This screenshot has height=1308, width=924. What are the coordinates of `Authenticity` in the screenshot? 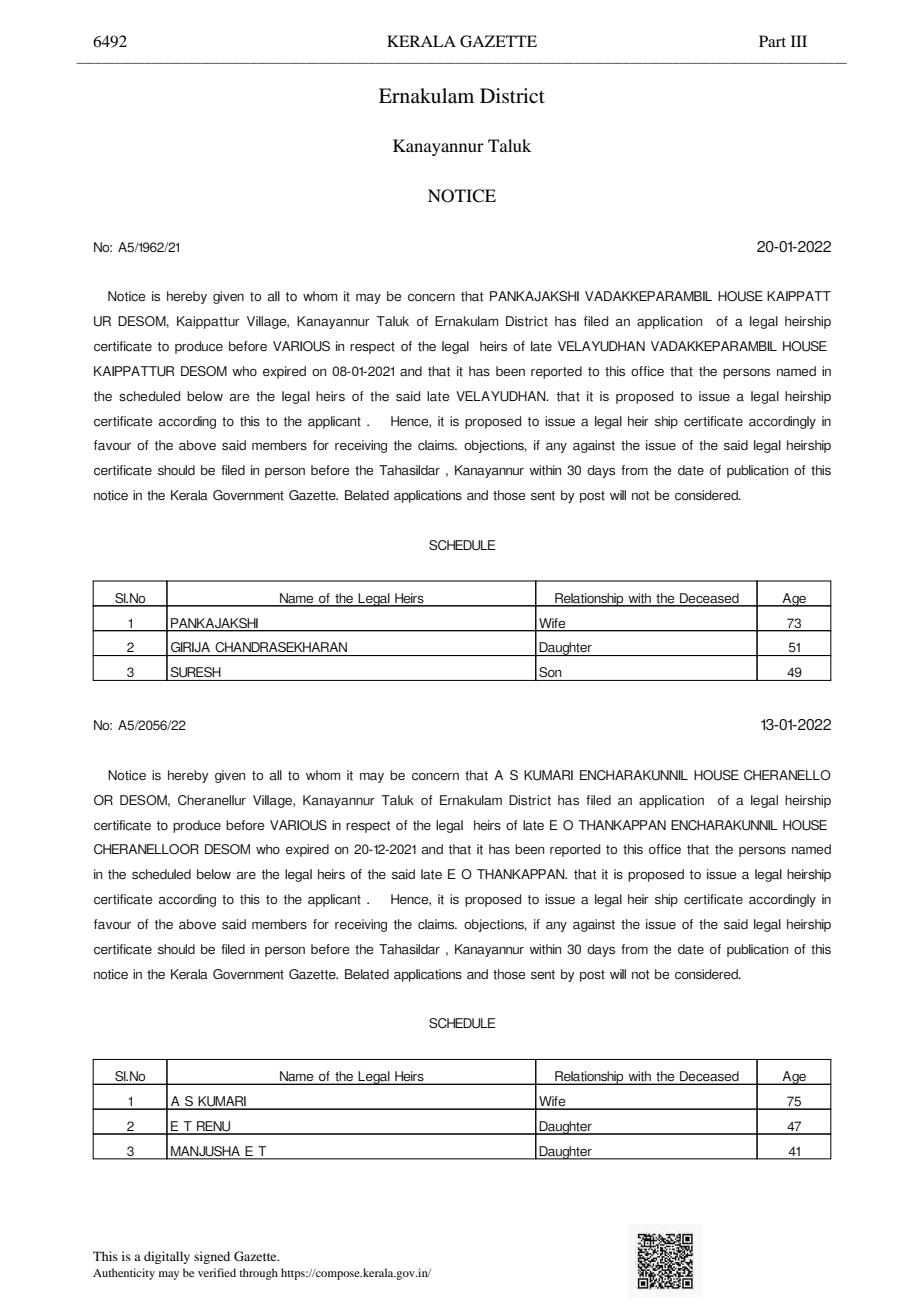 It's located at (124, 1274).
